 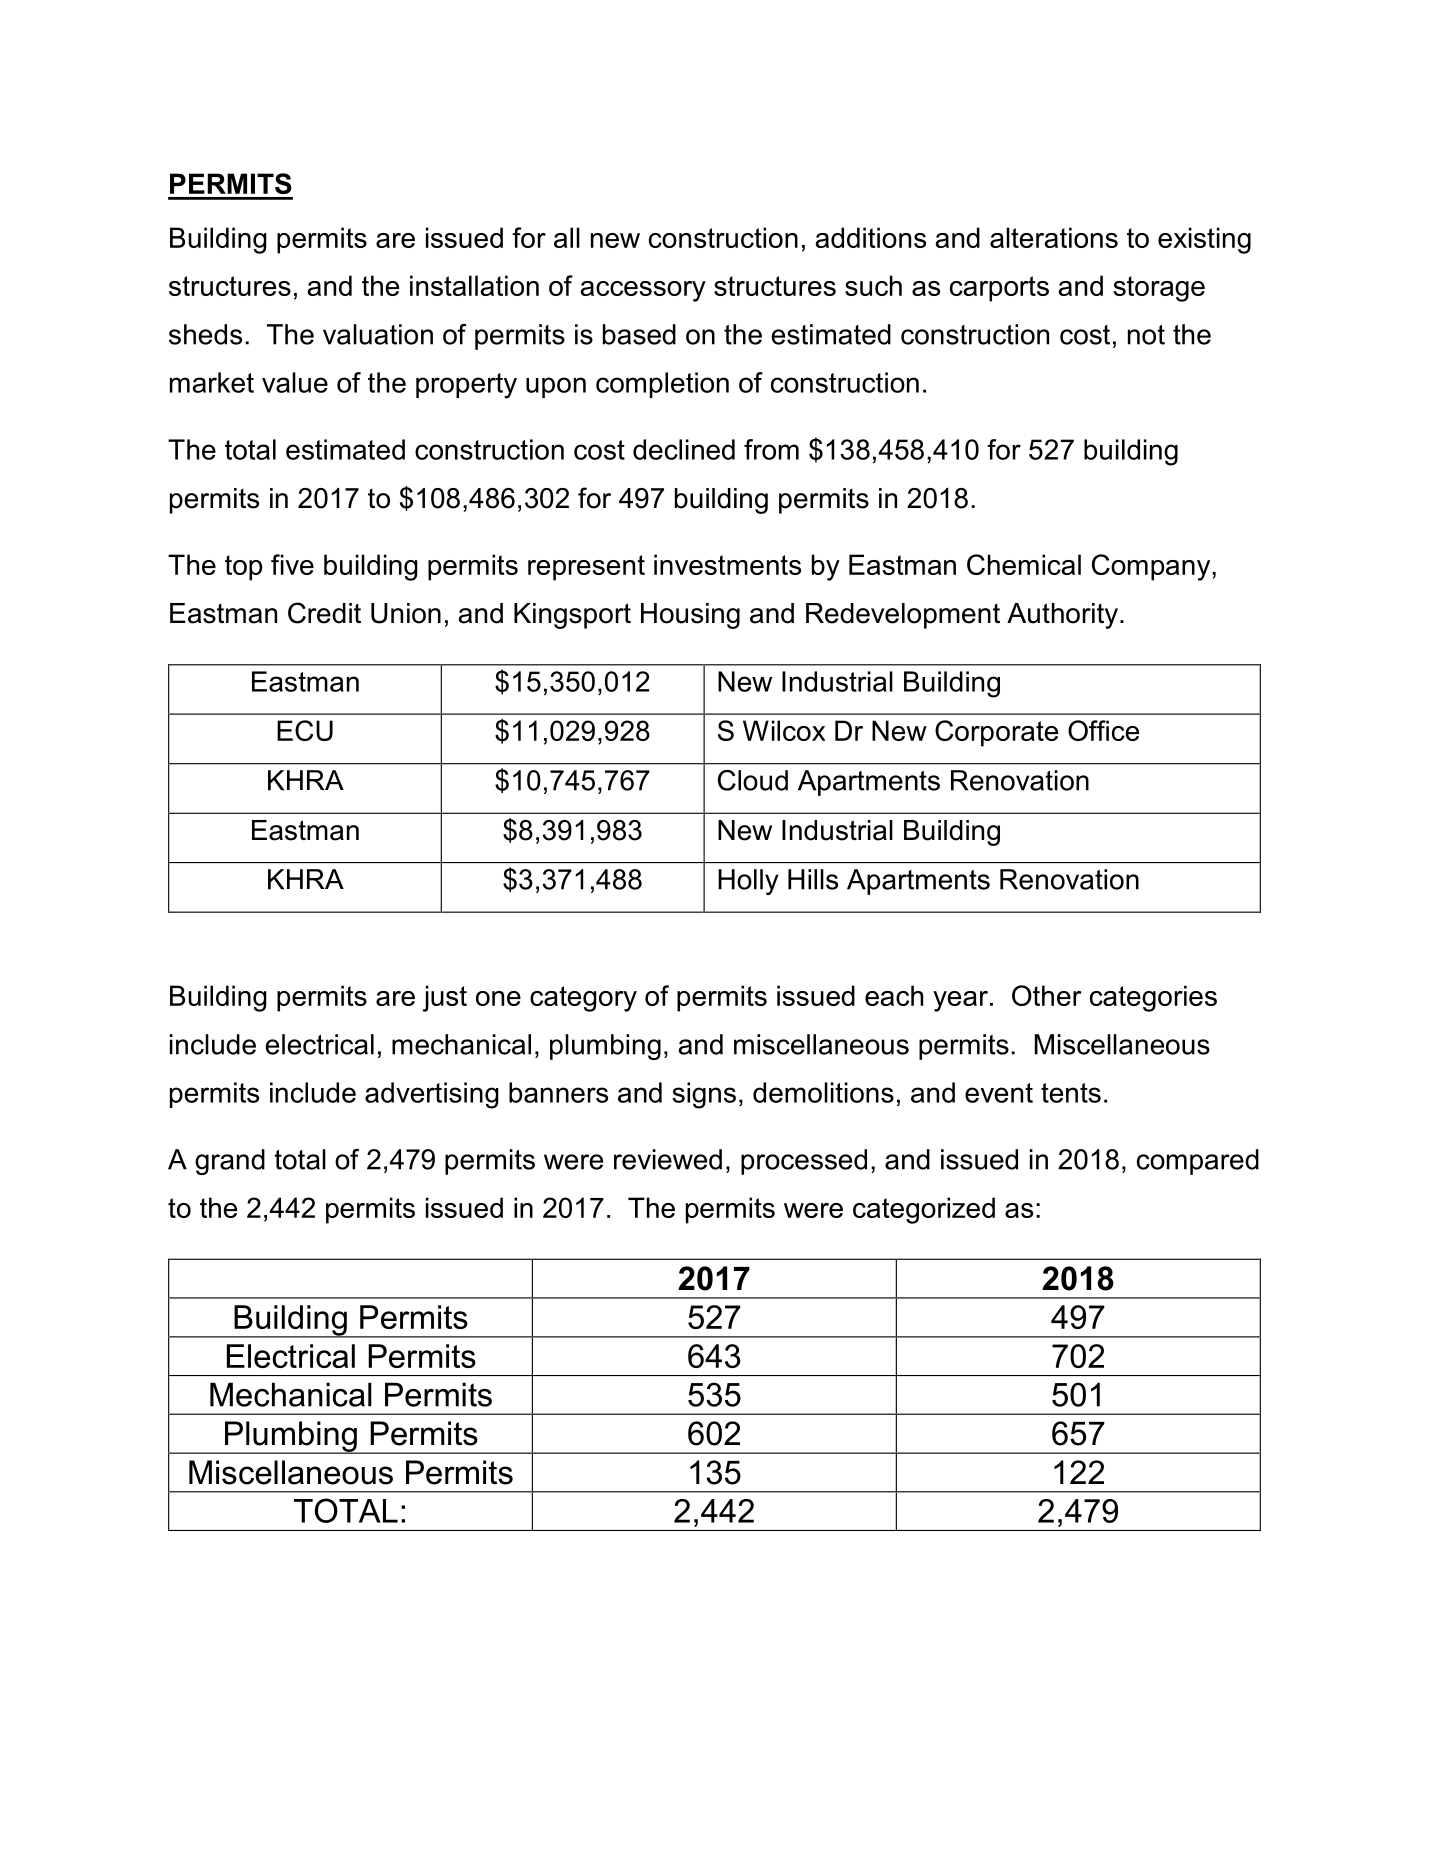 What do you see at coordinates (1103, 730) in the screenshot?
I see `Office` at bounding box center [1103, 730].
